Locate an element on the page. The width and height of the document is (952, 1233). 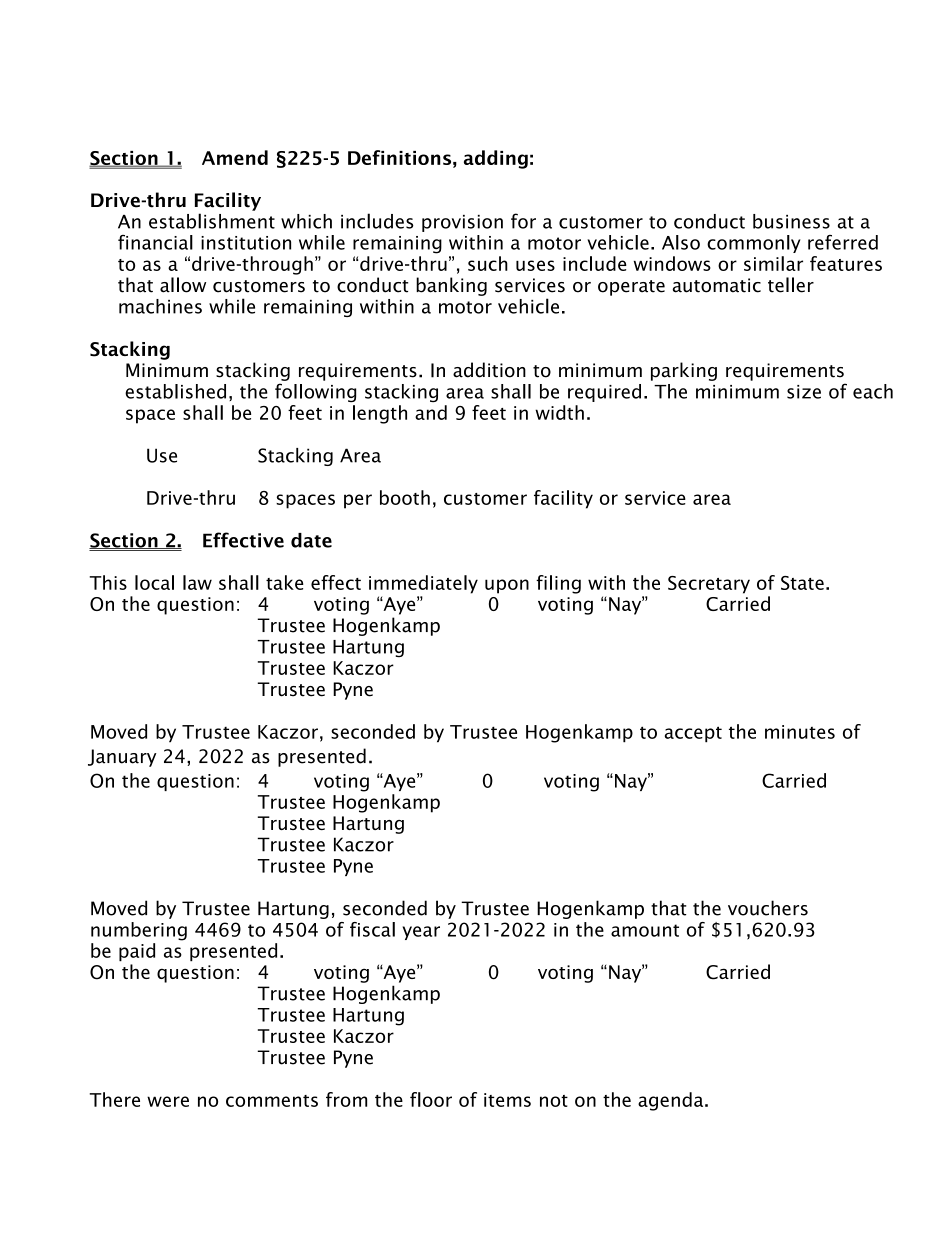
size is located at coordinates (804, 392).
